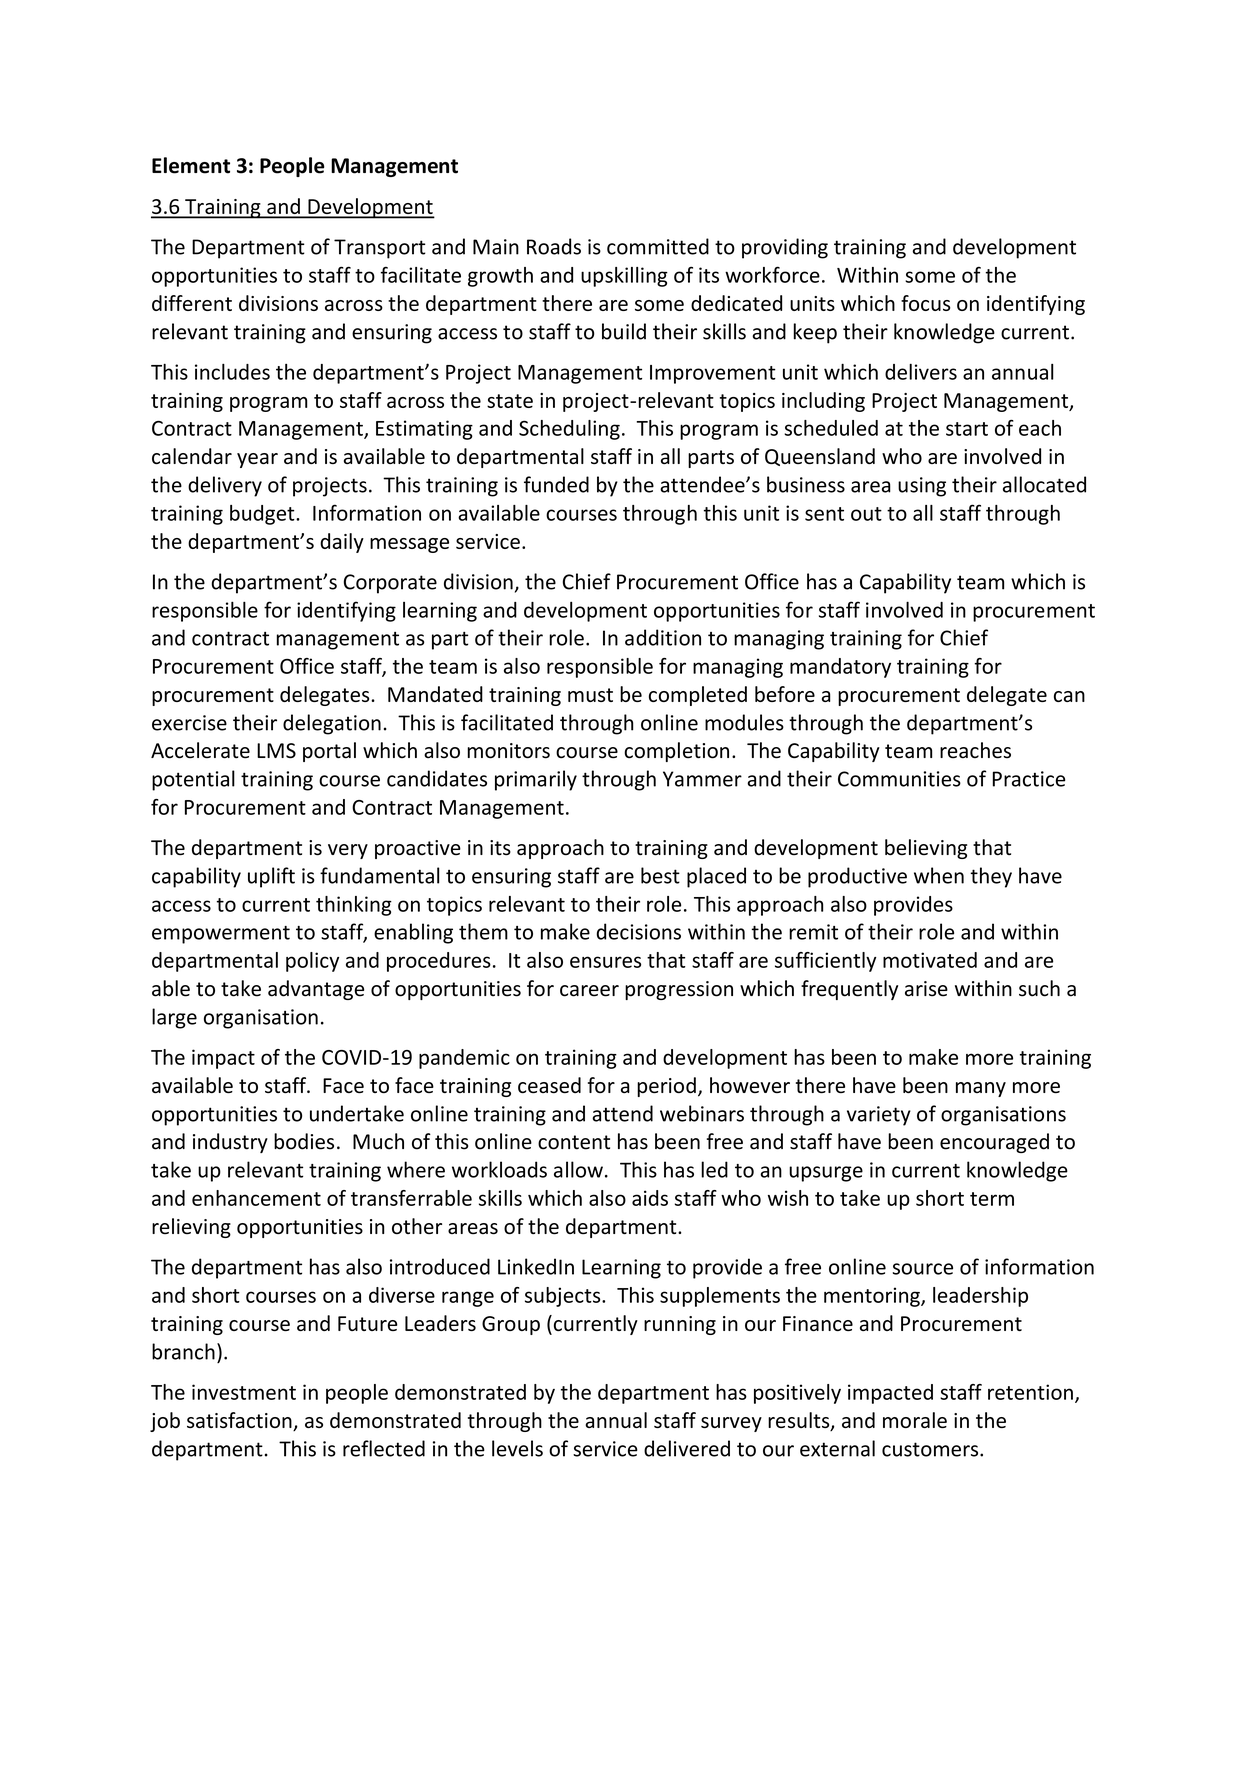 Image resolution: width=1248 pixels, height=1765 pixels. Describe the element at coordinates (589, 991) in the document. I see `career` at that location.
